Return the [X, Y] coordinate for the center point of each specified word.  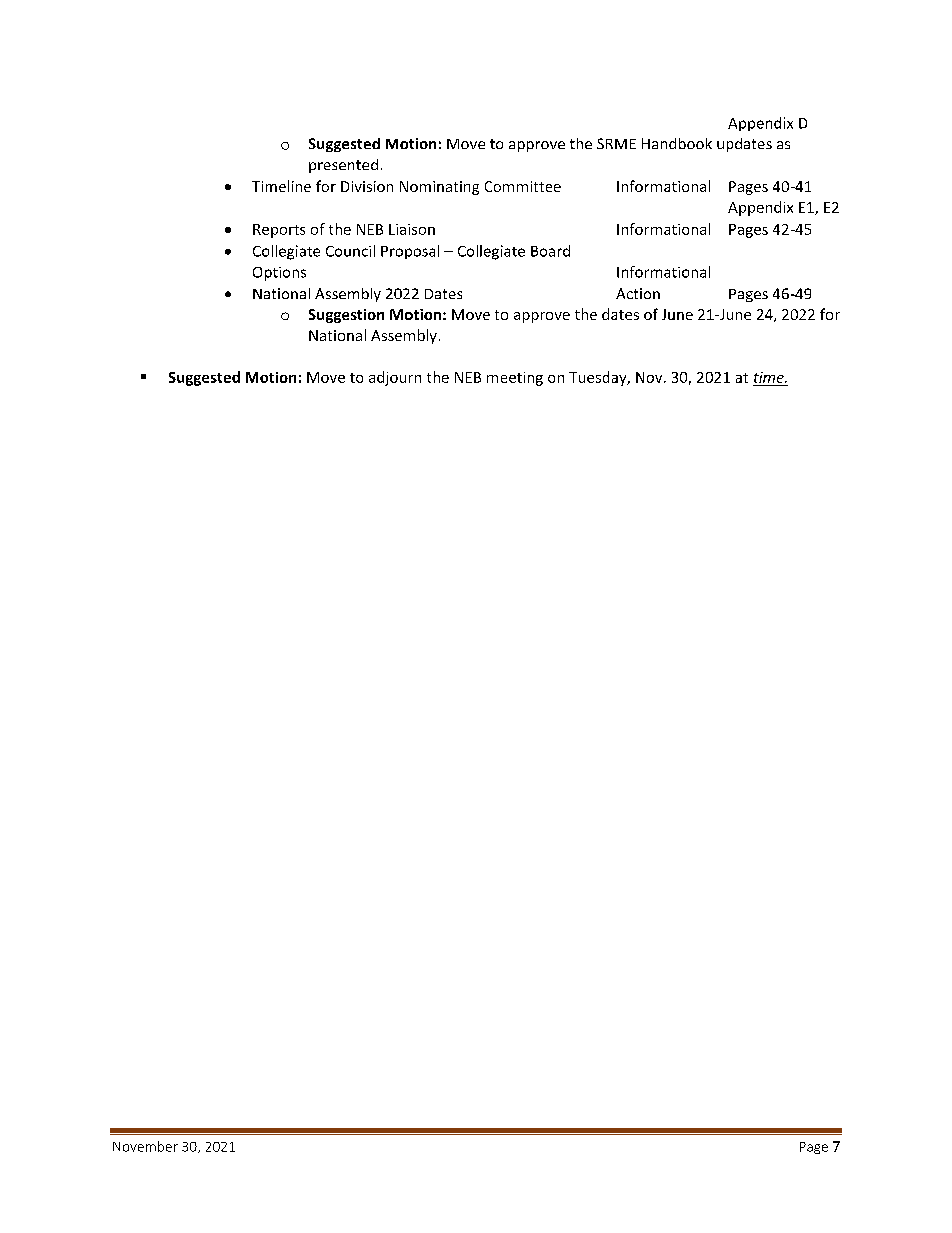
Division [367, 186]
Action [638, 293]
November [145, 1146]
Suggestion [346, 316]
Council [350, 251]
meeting [515, 379]
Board [550, 251]
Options [279, 274]
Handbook [677, 143]
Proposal [410, 252]
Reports [279, 231]
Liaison [412, 229]
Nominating [439, 188]
